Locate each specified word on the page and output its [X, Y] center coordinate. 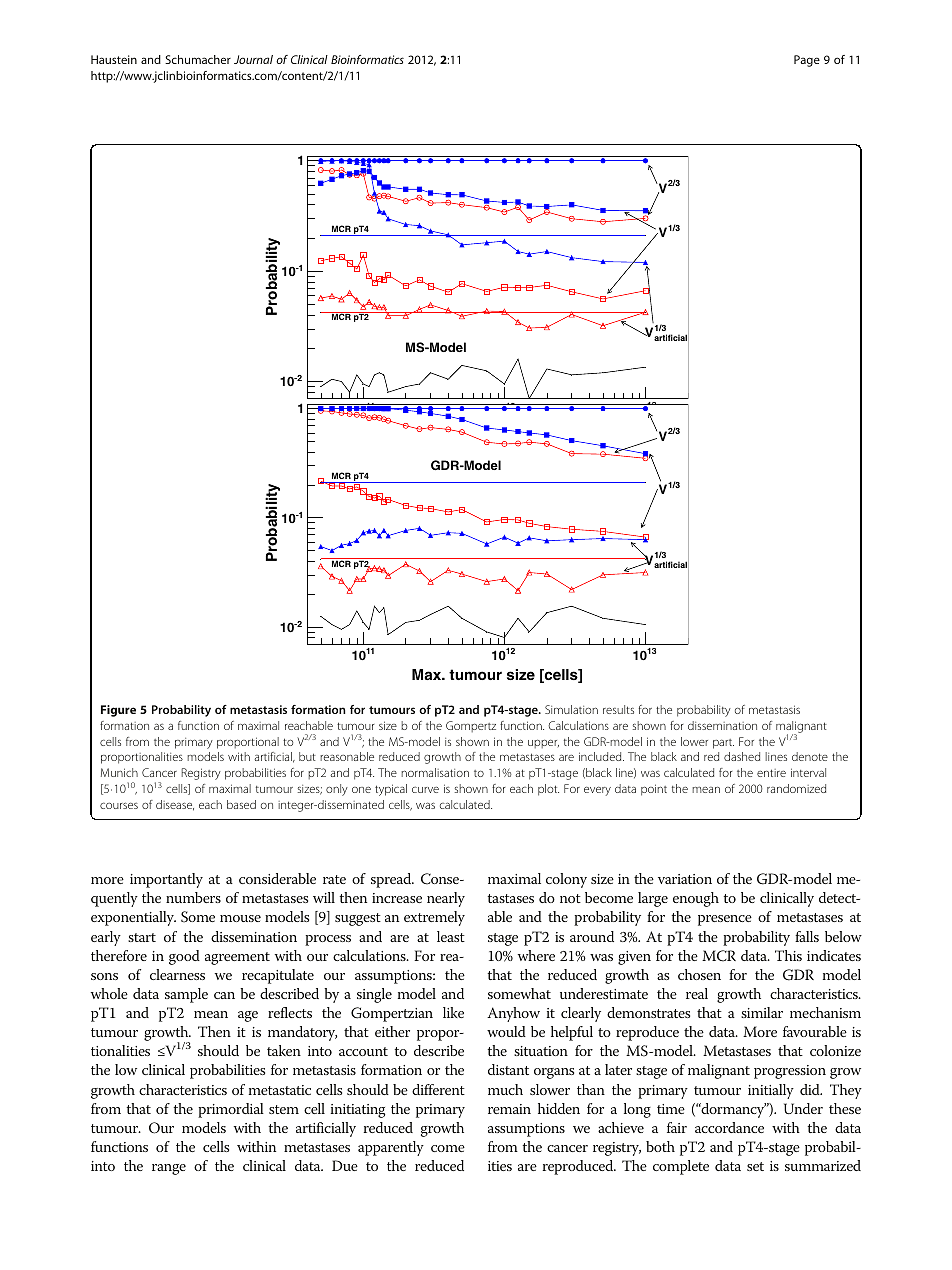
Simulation [571, 709]
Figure [118, 711]
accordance [729, 1127]
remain [509, 1109]
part [723, 744]
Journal [253, 59]
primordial [231, 1110]
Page [807, 61]
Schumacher [198, 59]
